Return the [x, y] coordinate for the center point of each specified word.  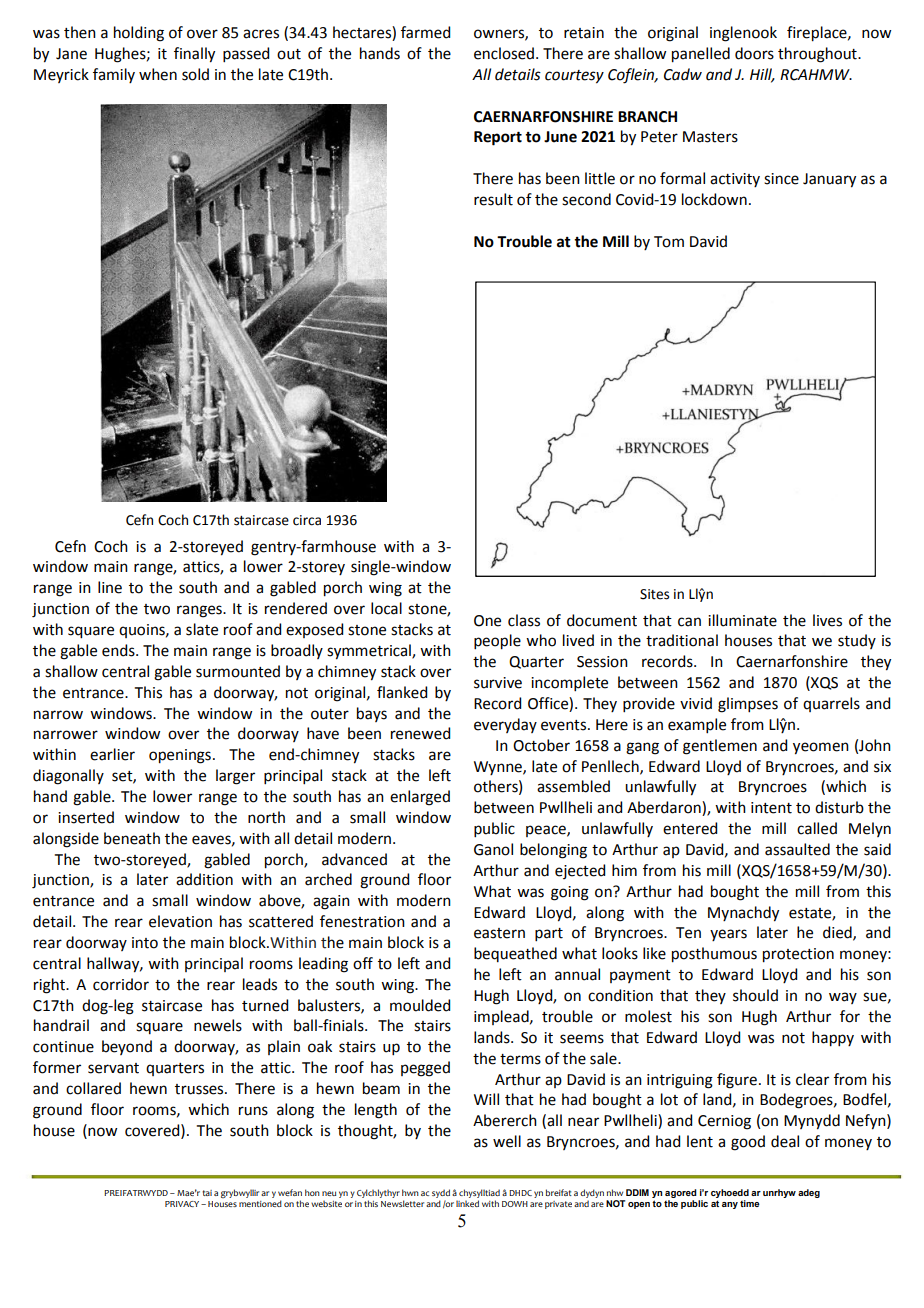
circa [307, 520]
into [145, 943]
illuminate [742, 620]
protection [798, 955]
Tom [669, 242]
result [493, 199]
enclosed [504, 53]
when [158, 74]
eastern [499, 933]
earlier [112, 754]
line [110, 587]
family [114, 75]
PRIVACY [183, 1204]
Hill [762, 75]
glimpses [748, 705]
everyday [505, 725]
